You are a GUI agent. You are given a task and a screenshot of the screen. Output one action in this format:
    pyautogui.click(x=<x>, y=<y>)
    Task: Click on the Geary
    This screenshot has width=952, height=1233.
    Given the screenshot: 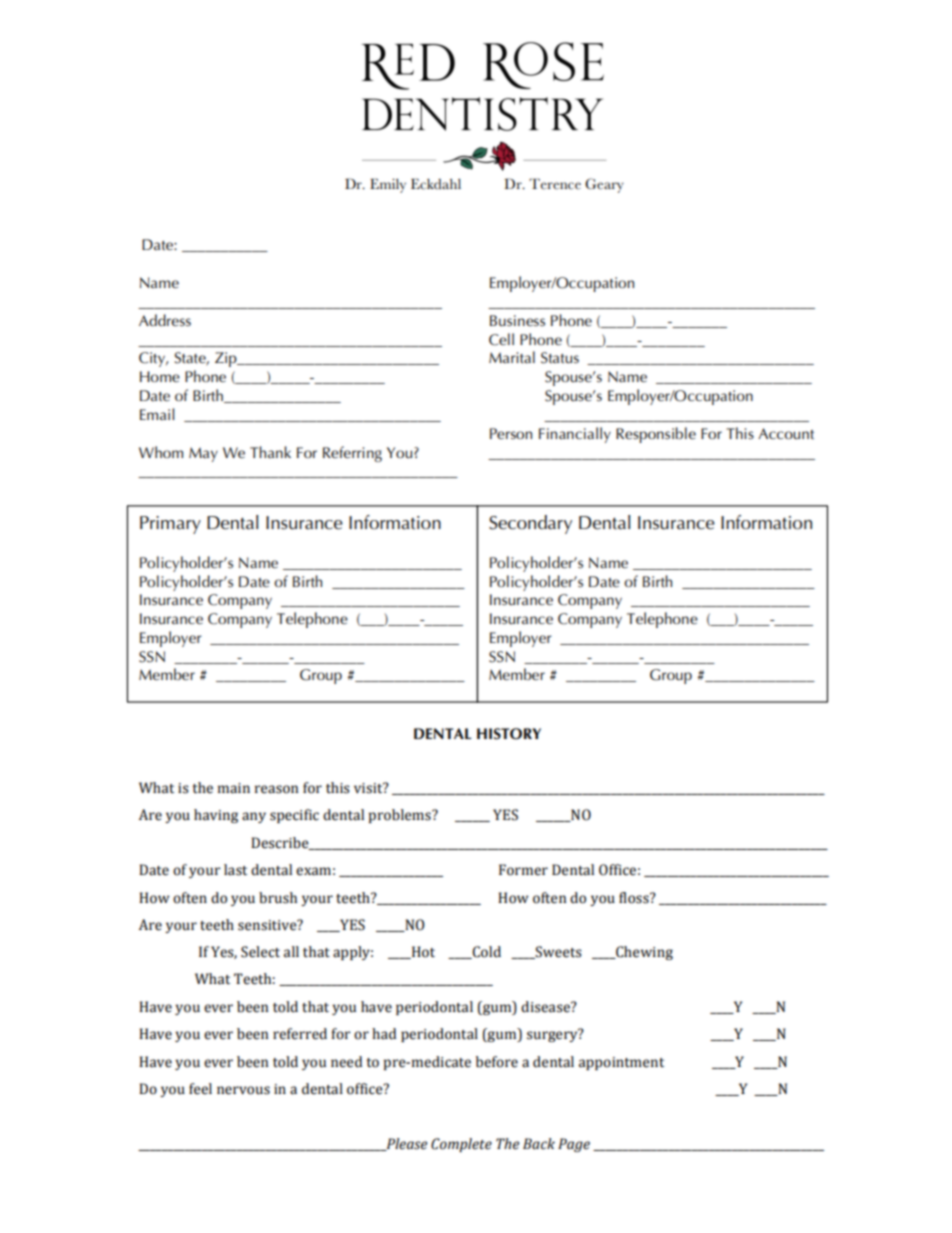 What is the action you would take?
    pyautogui.click(x=604, y=185)
